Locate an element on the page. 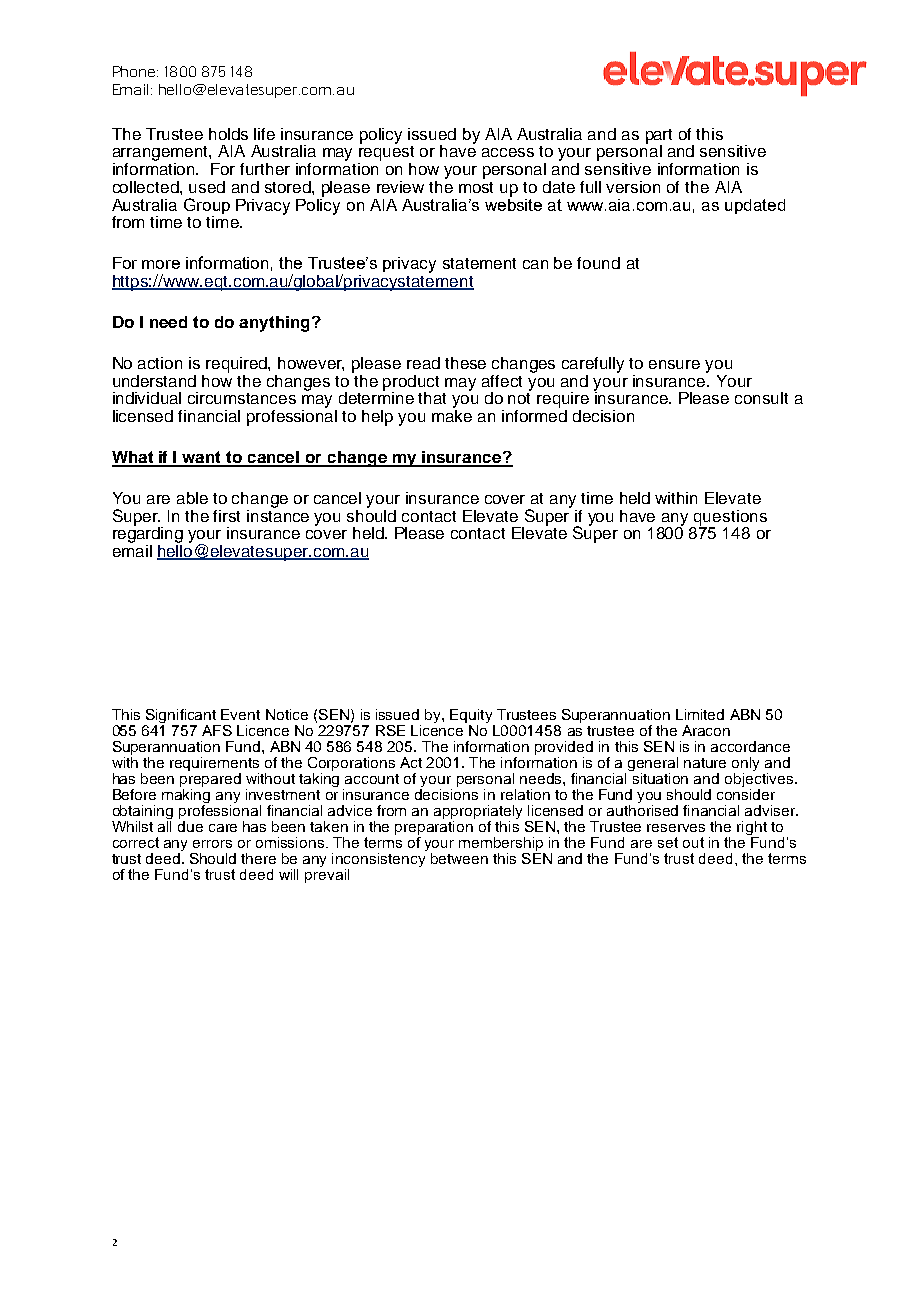 The width and height of the image is (924, 1308). Event is located at coordinates (240, 714).
